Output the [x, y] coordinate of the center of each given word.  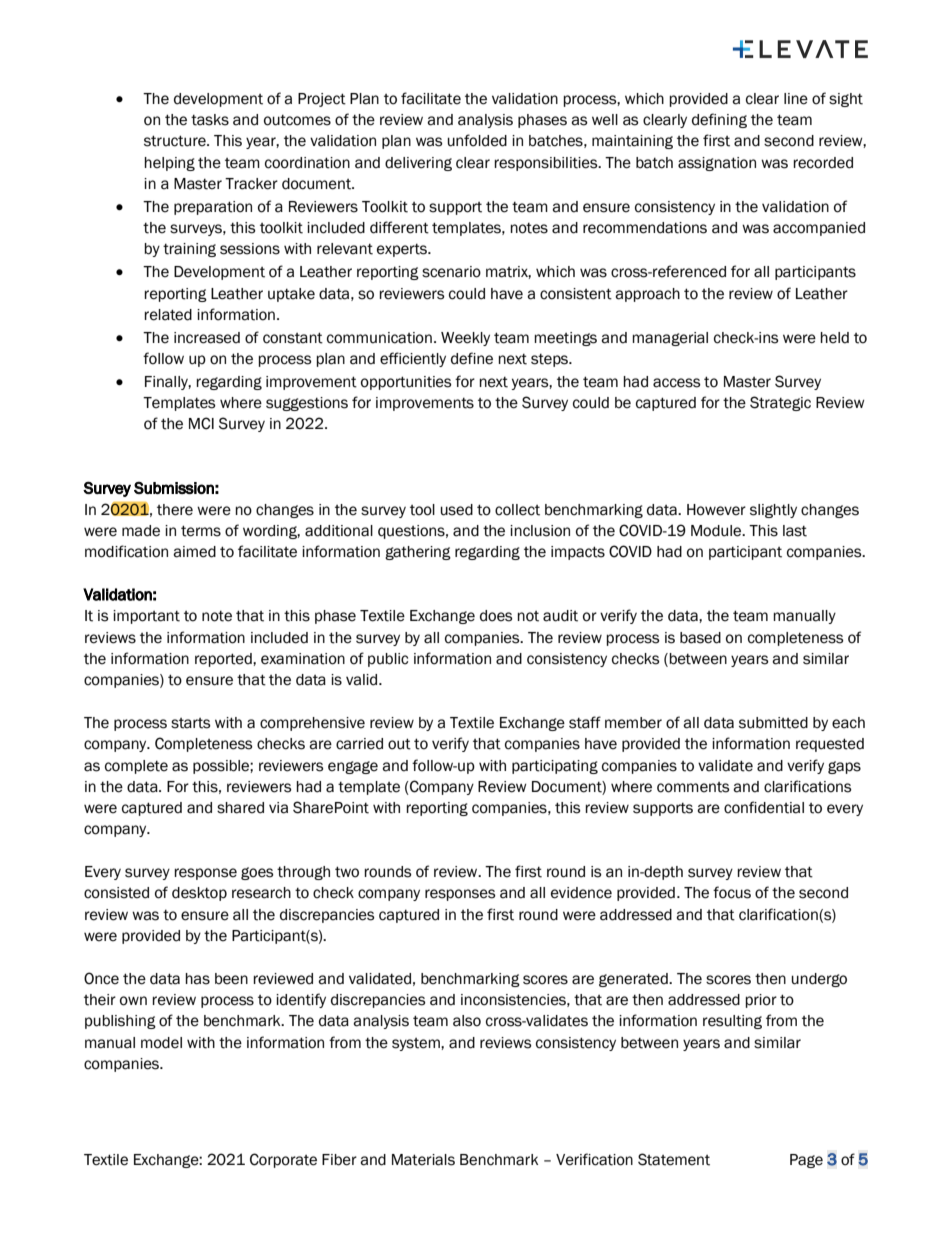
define [472, 358]
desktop [199, 894]
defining [719, 120]
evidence [581, 893]
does [496, 616]
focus [732, 892]
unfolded [477, 140]
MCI [201, 423]
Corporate [283, 1160]
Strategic [780, 403]
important [146, 617]
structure [176, 141]
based [700, 638]
